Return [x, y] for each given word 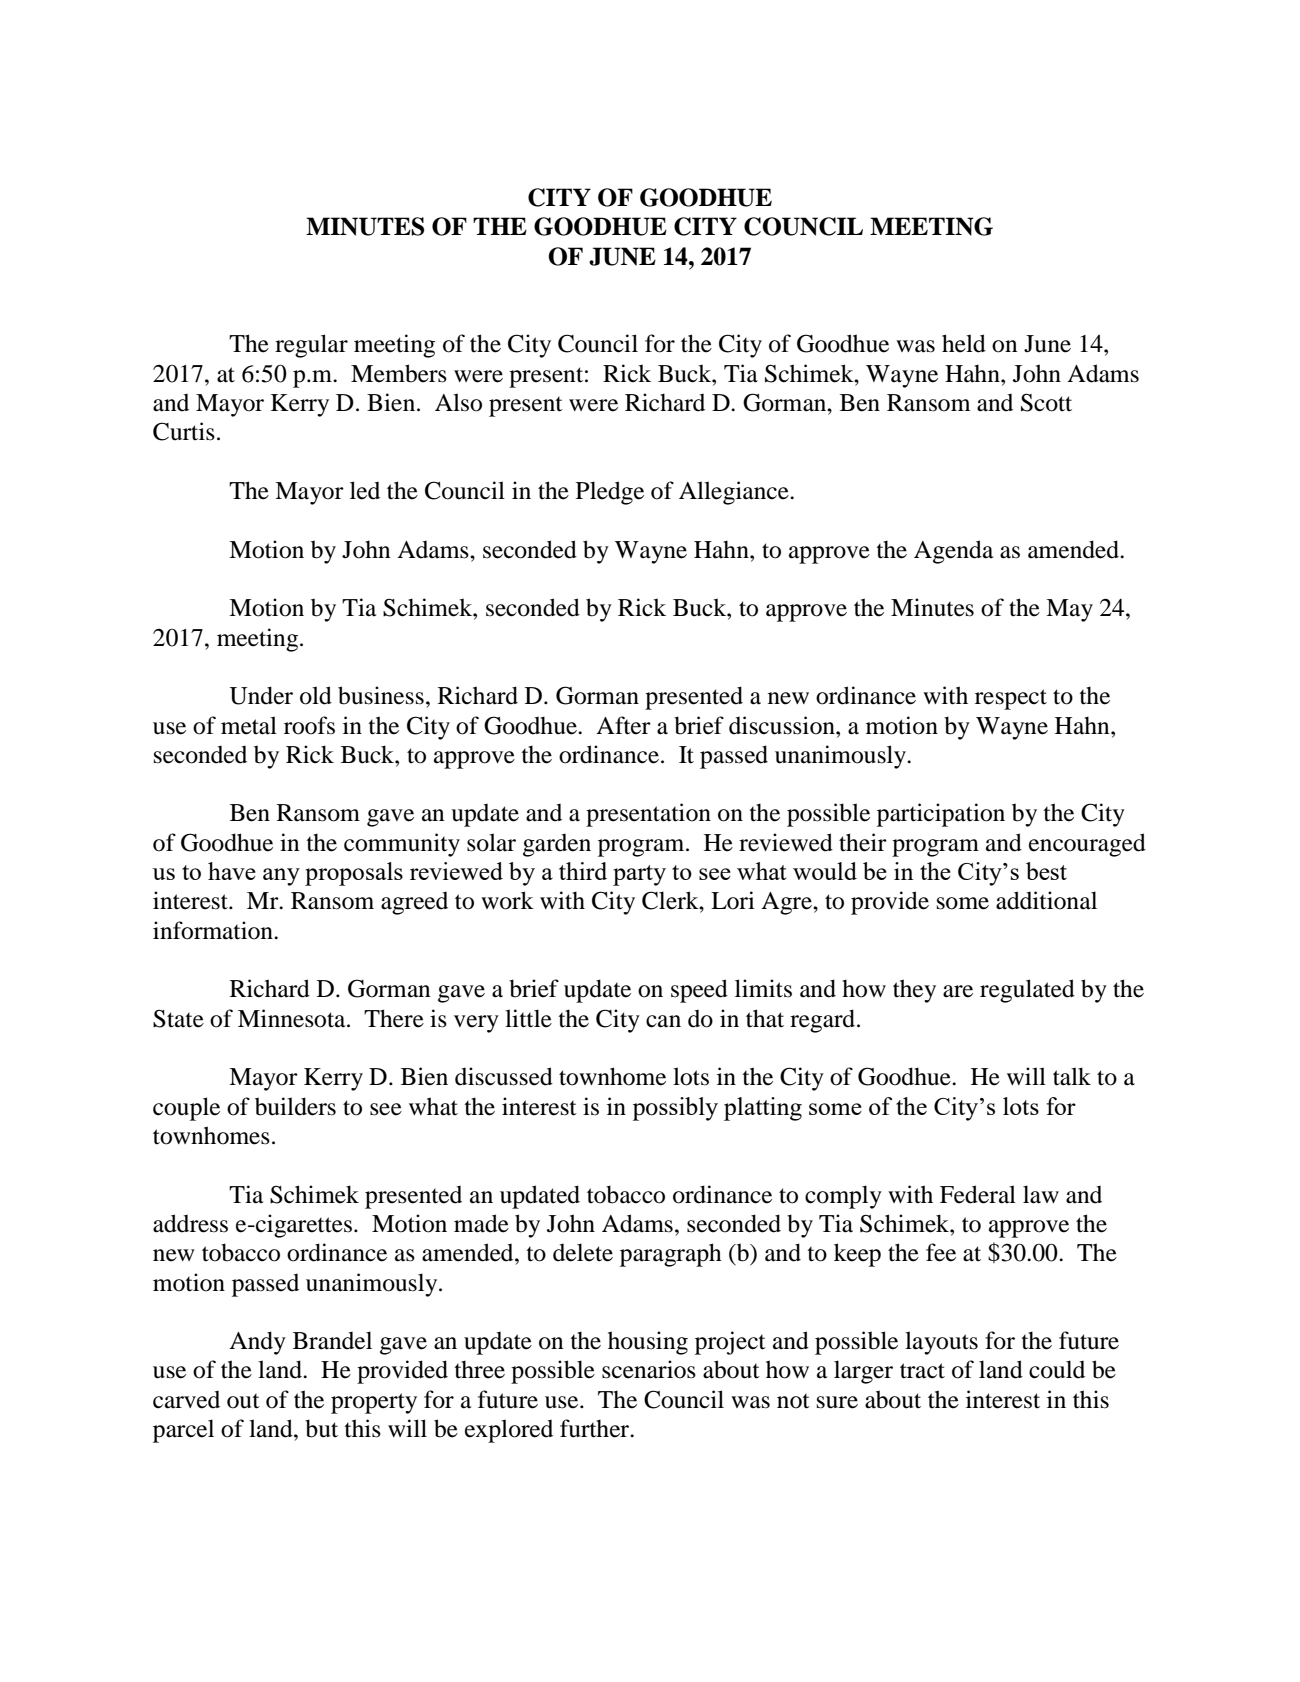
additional [1046, 900]
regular [311, 346]
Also [458, 402]
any [281, 877]
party [639, 875]
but [321, 1428]
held [964, 343]
